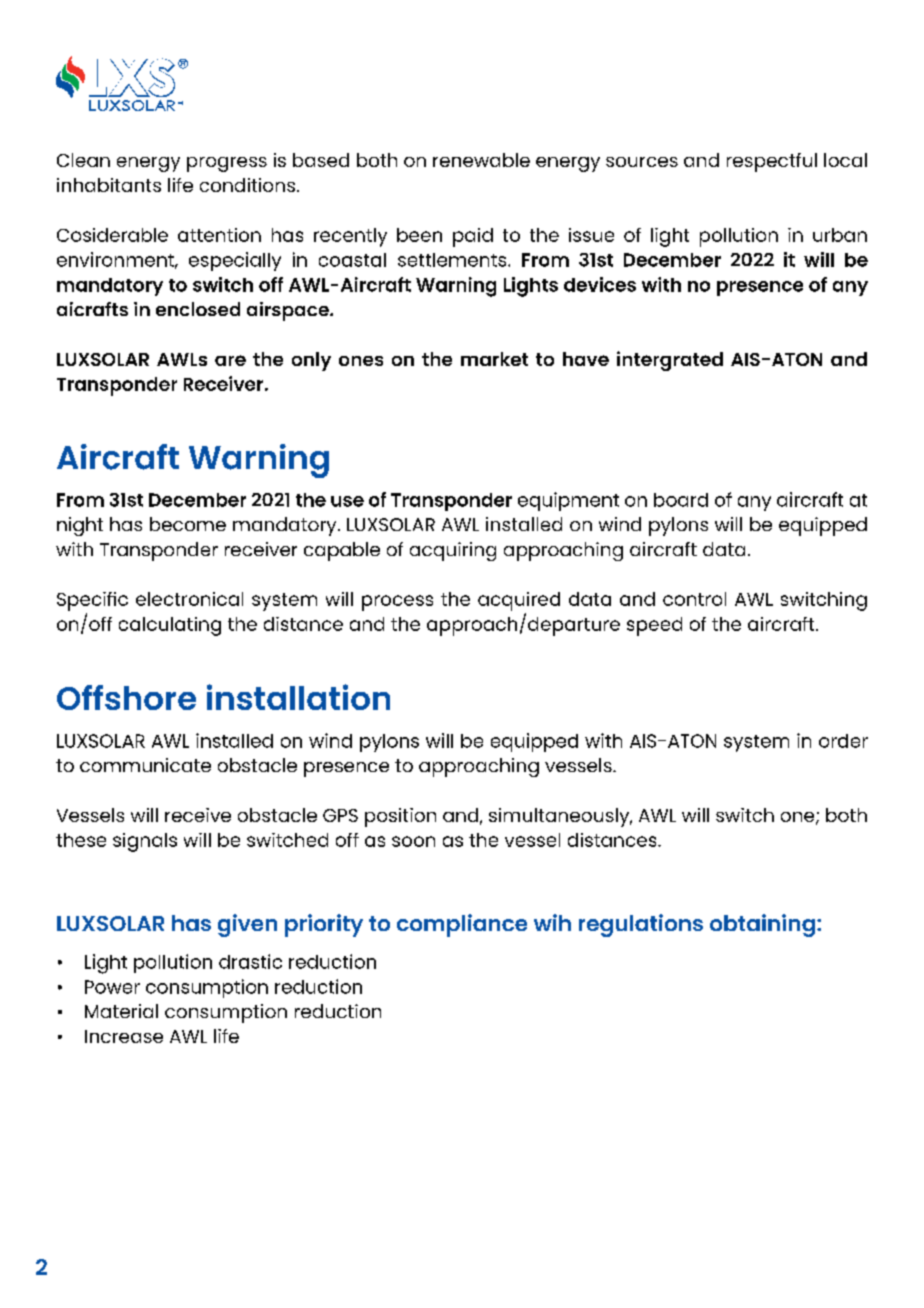 The width and height of the page is (924, 1308). What do you see at coordinates (462, 925) in the page?
I see `compliance` at bounding box center [462, 925].
